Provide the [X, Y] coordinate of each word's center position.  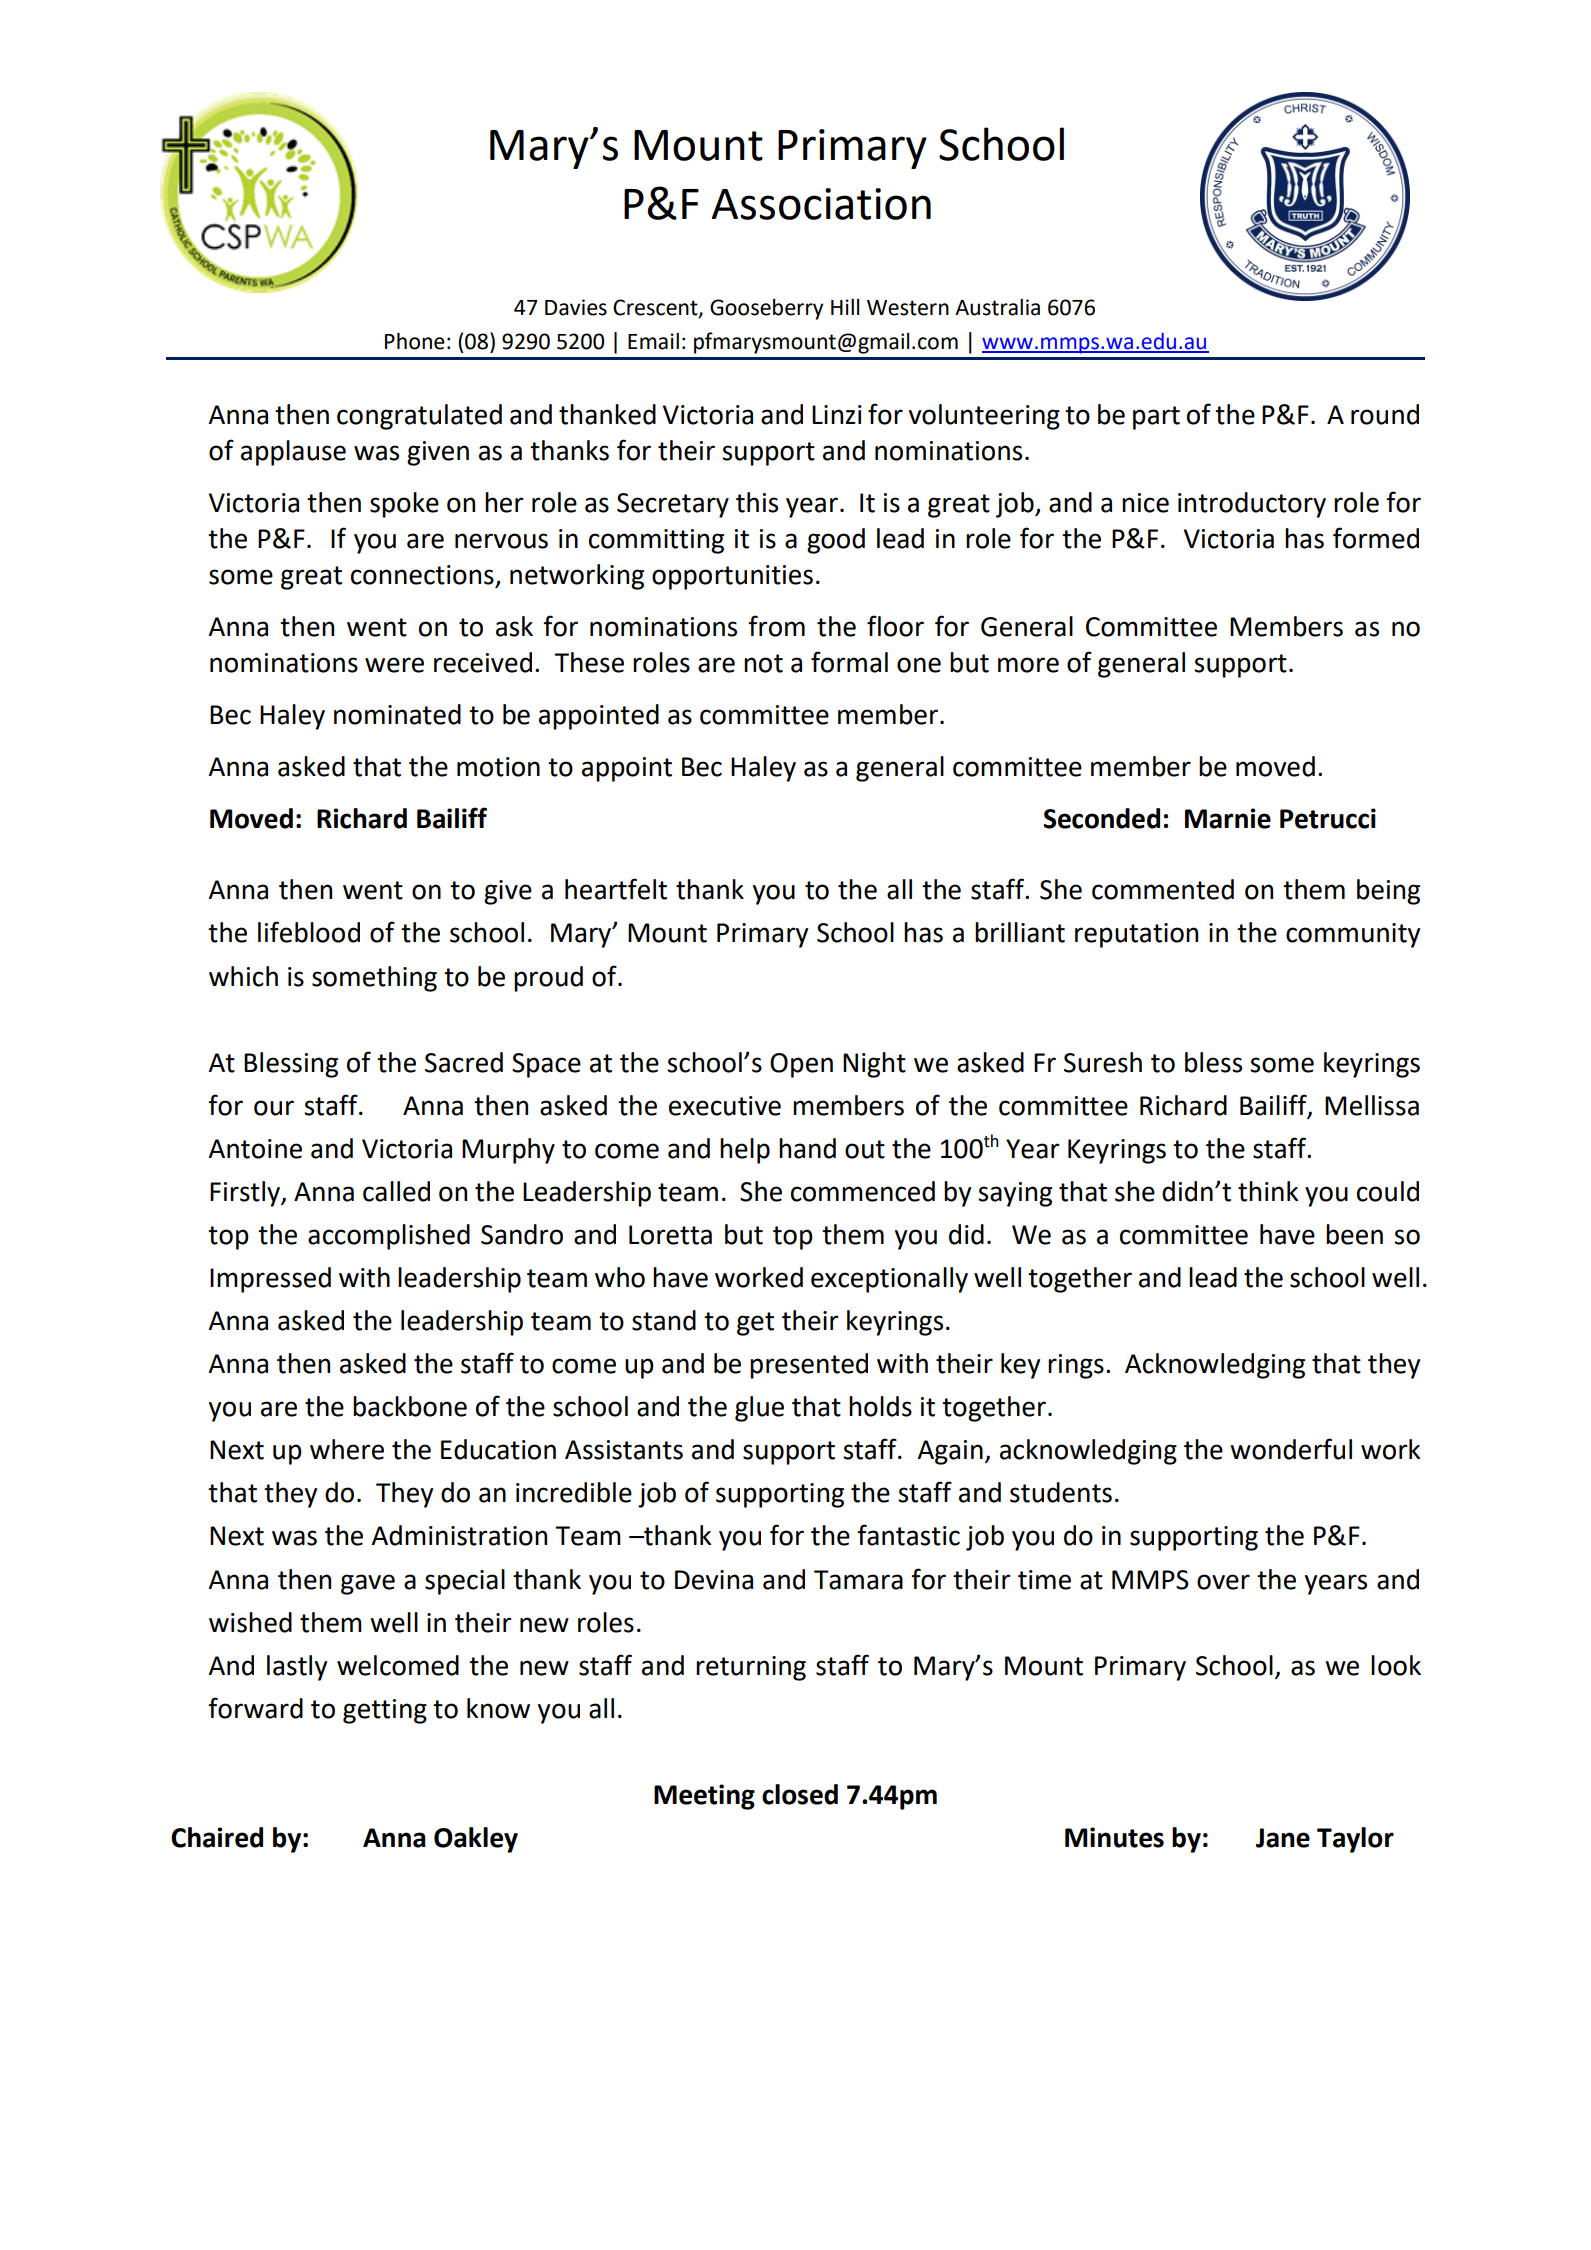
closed [800, 1794]
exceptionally [889, 1280]
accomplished [389, 1237]
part [1156, 418]
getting [385, 1711]
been [1354, 1234]
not [763, 663]
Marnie [1228, 818]
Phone [415, 341]
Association [821, 204]
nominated [397, 714]
